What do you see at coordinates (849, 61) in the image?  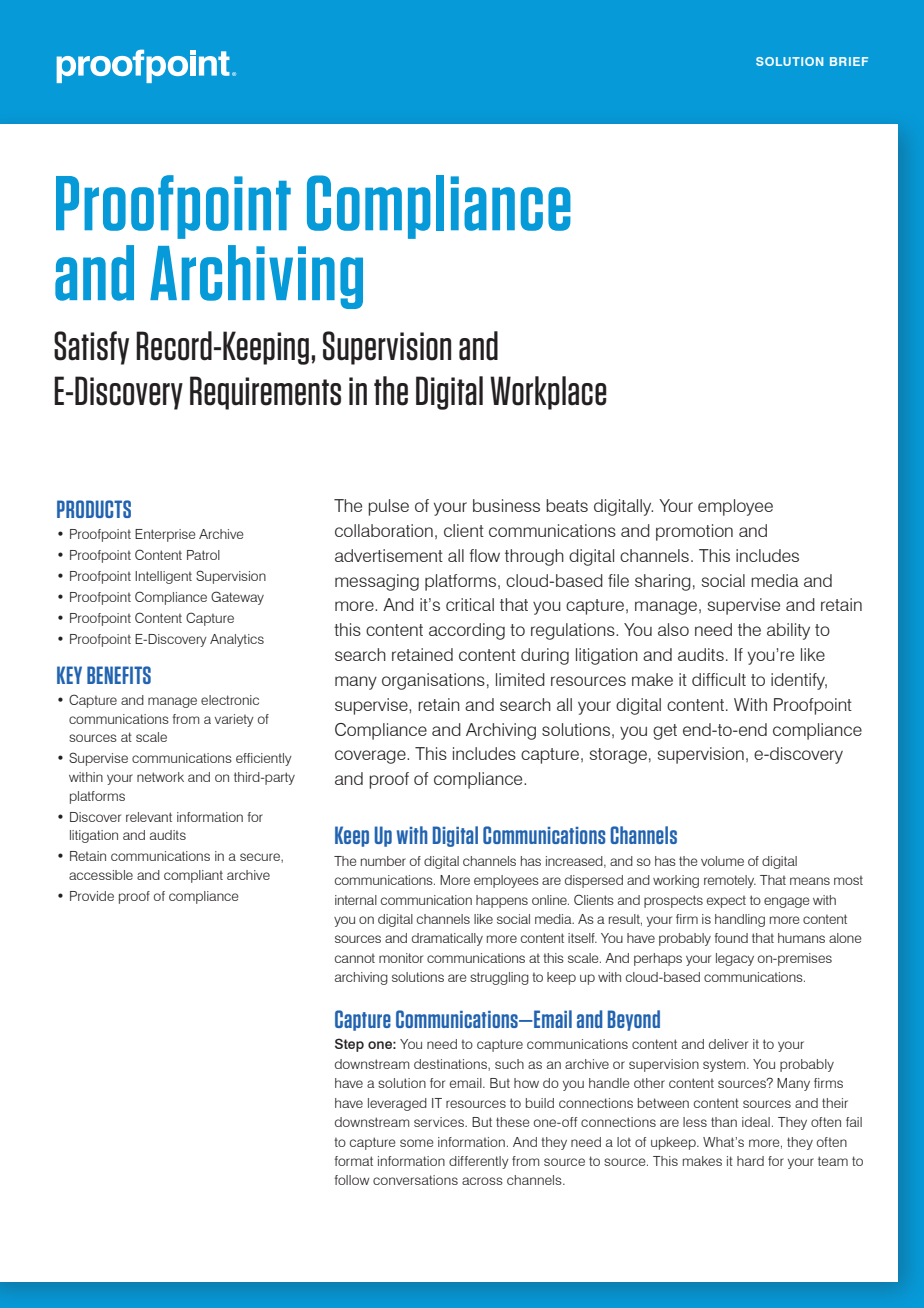 I see `BRIEF` at bounding box center [849, 61].
